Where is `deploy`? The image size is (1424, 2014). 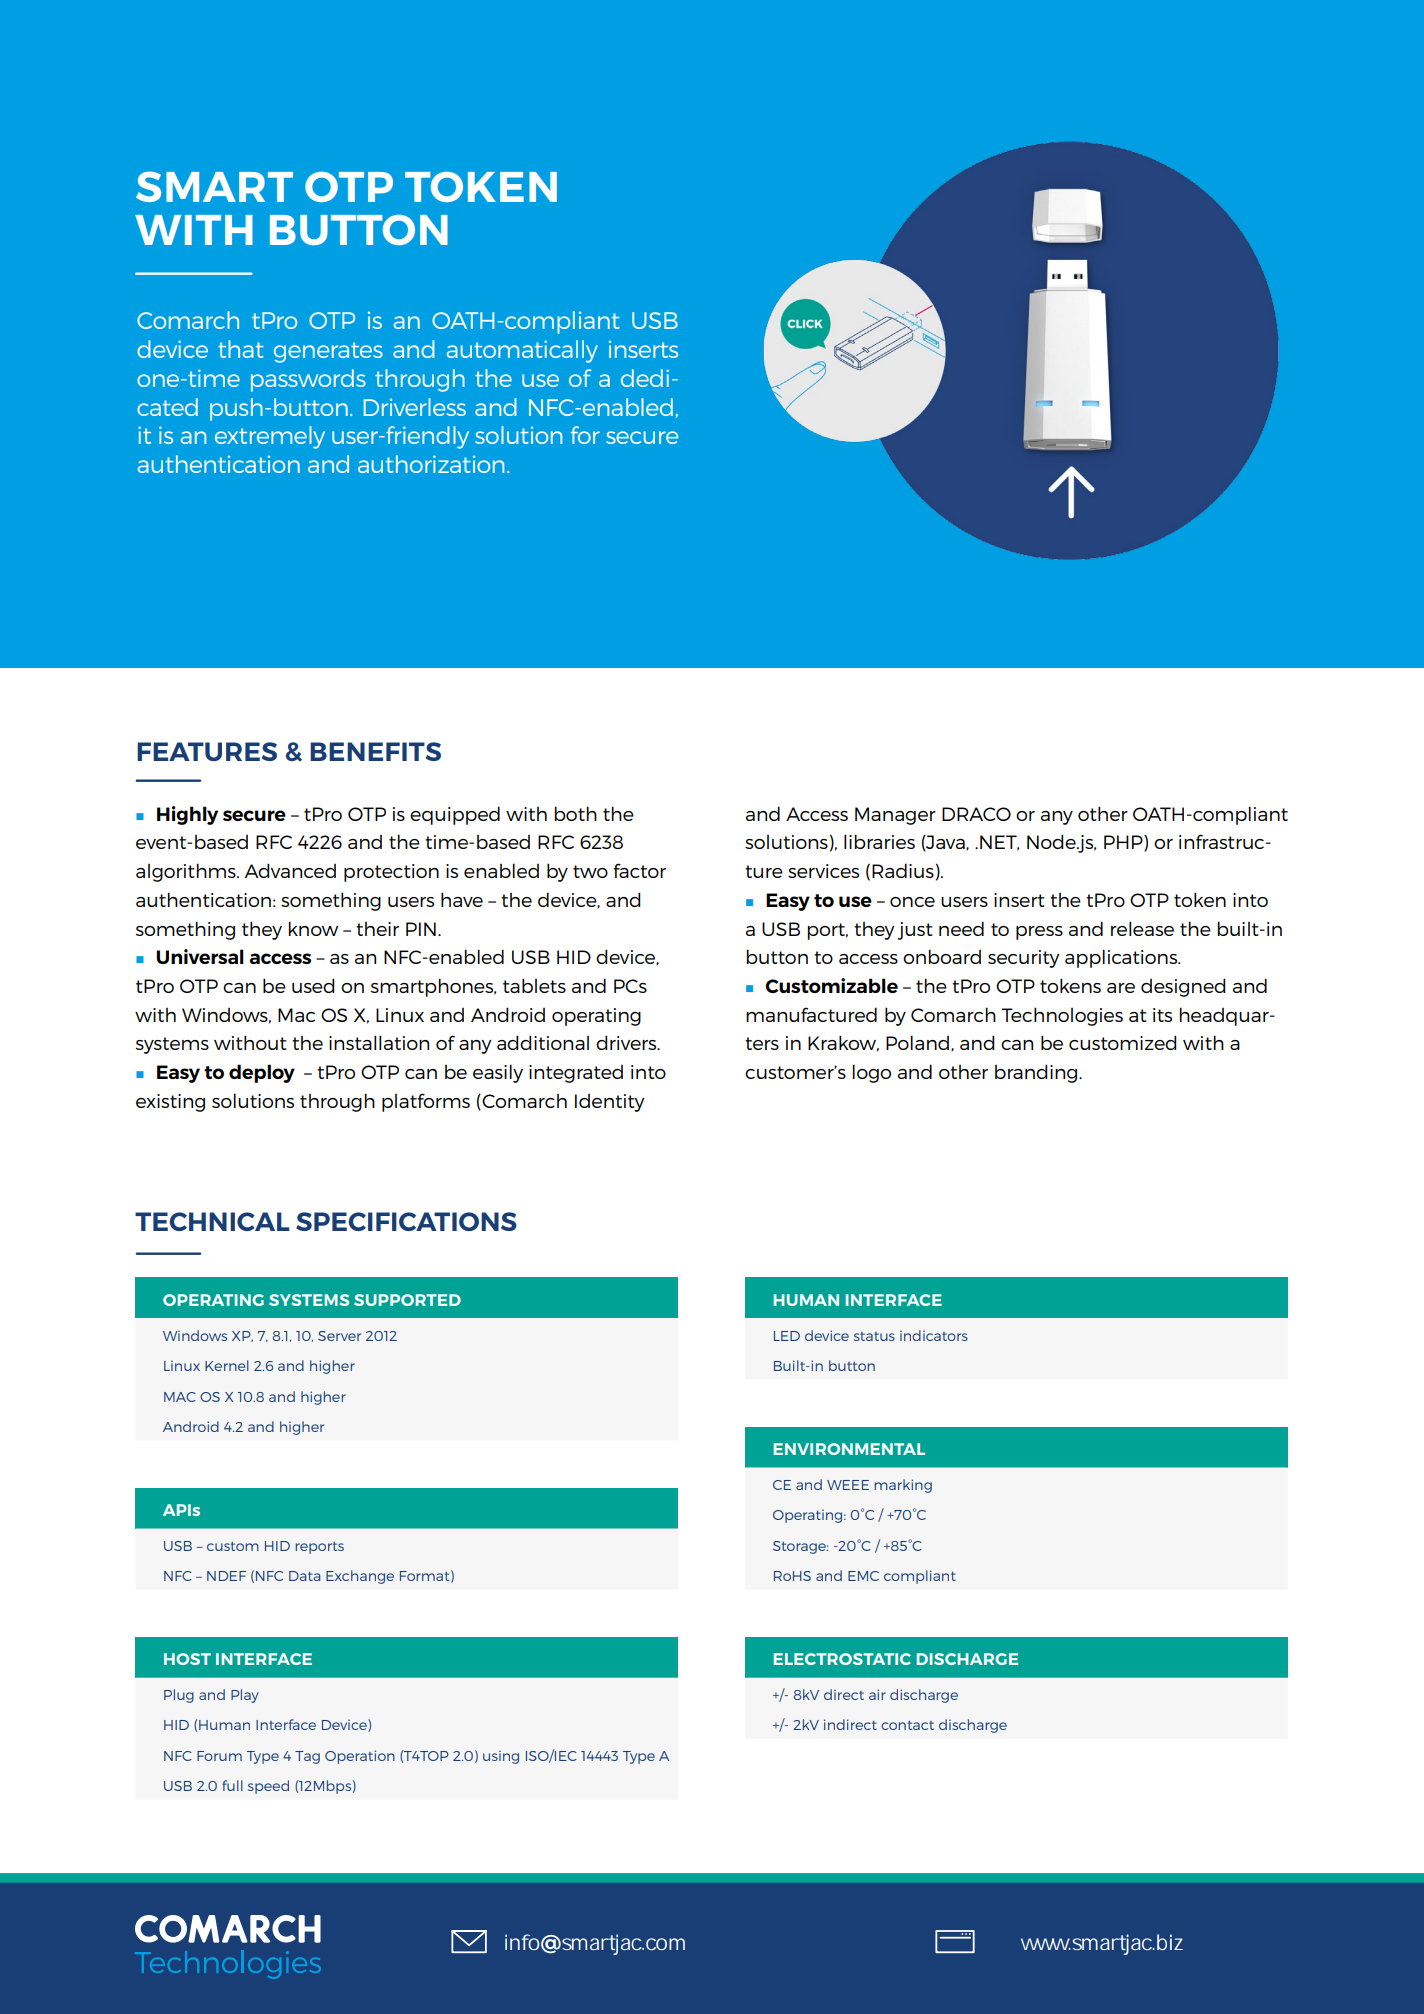
deploy is located at coordinates (262, 1073).
